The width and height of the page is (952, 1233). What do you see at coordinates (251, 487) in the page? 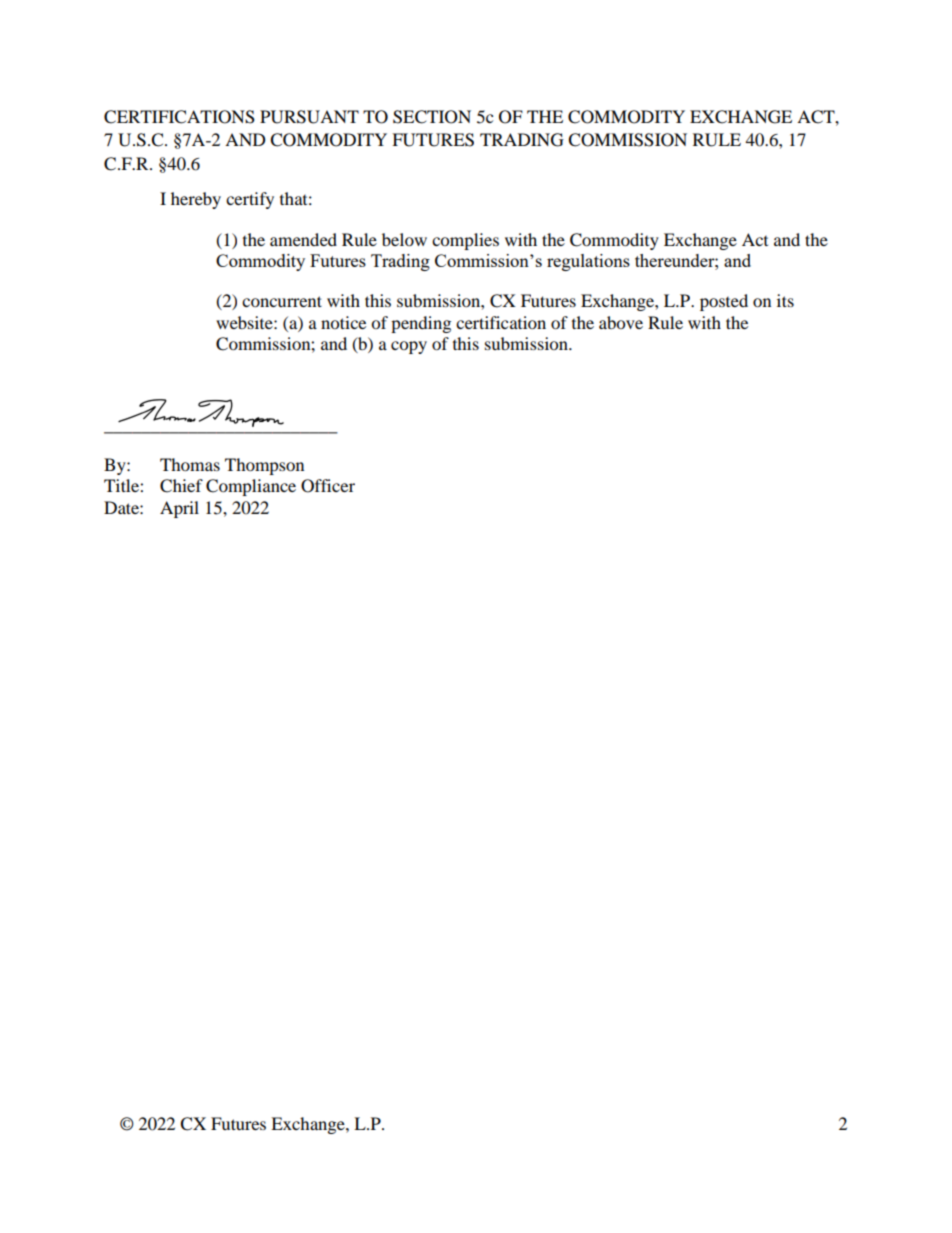
I see `Compliance` at bounding box center [251, 487].
